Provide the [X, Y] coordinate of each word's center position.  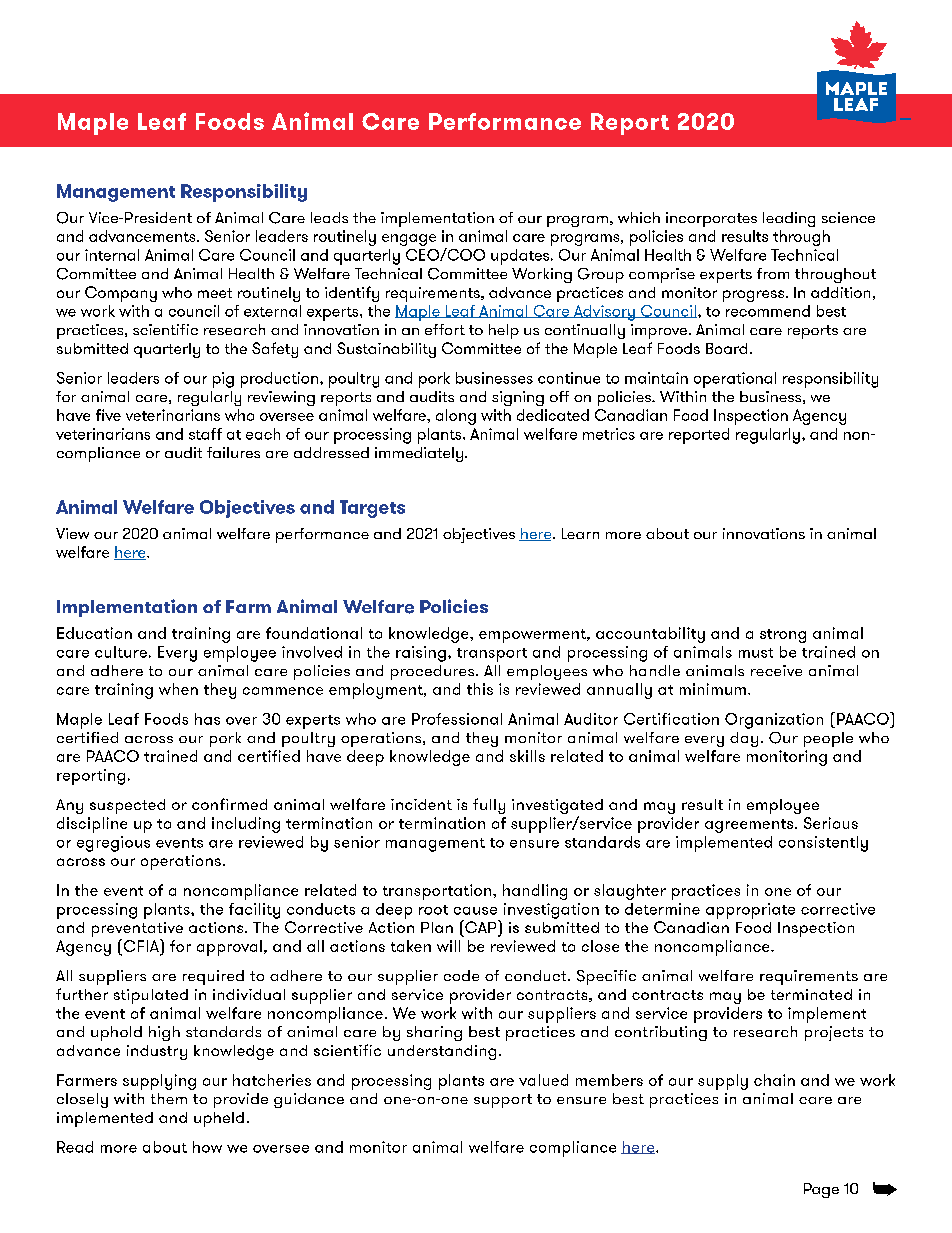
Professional [457, 719]
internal [112, 255]
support [503, 1101]
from [773, 273]
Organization [774, 721]
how [207, 1147]
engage [409, 240]
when [178, 689]
